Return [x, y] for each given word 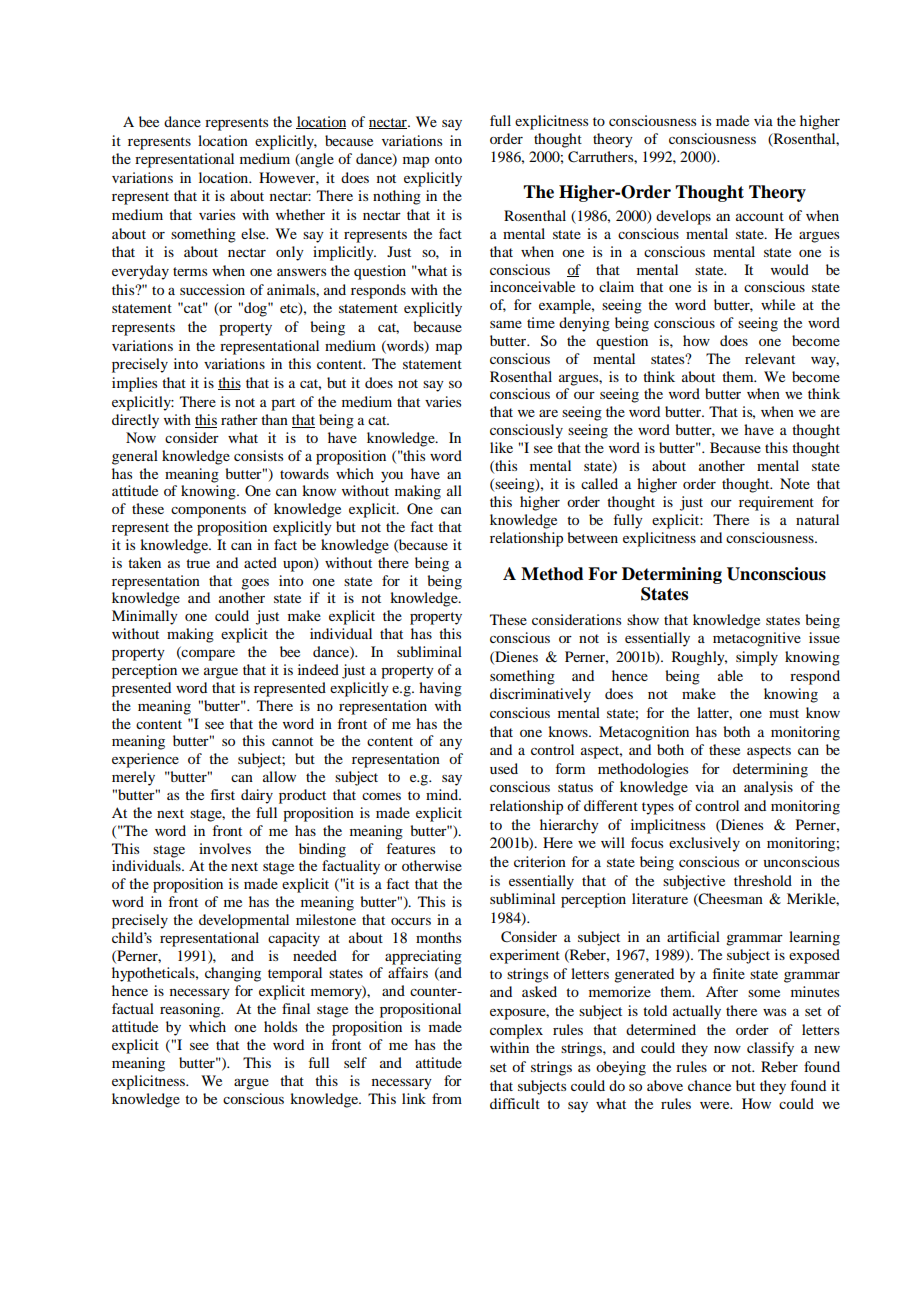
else [254, 233]
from [447, 1098]
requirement [776, 503]
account [760, 216]
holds [280, 1026]
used [504, 768]
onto [448, 159]
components [208, 511]
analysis [768, 788]
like [501, 447]
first [223, 794]
